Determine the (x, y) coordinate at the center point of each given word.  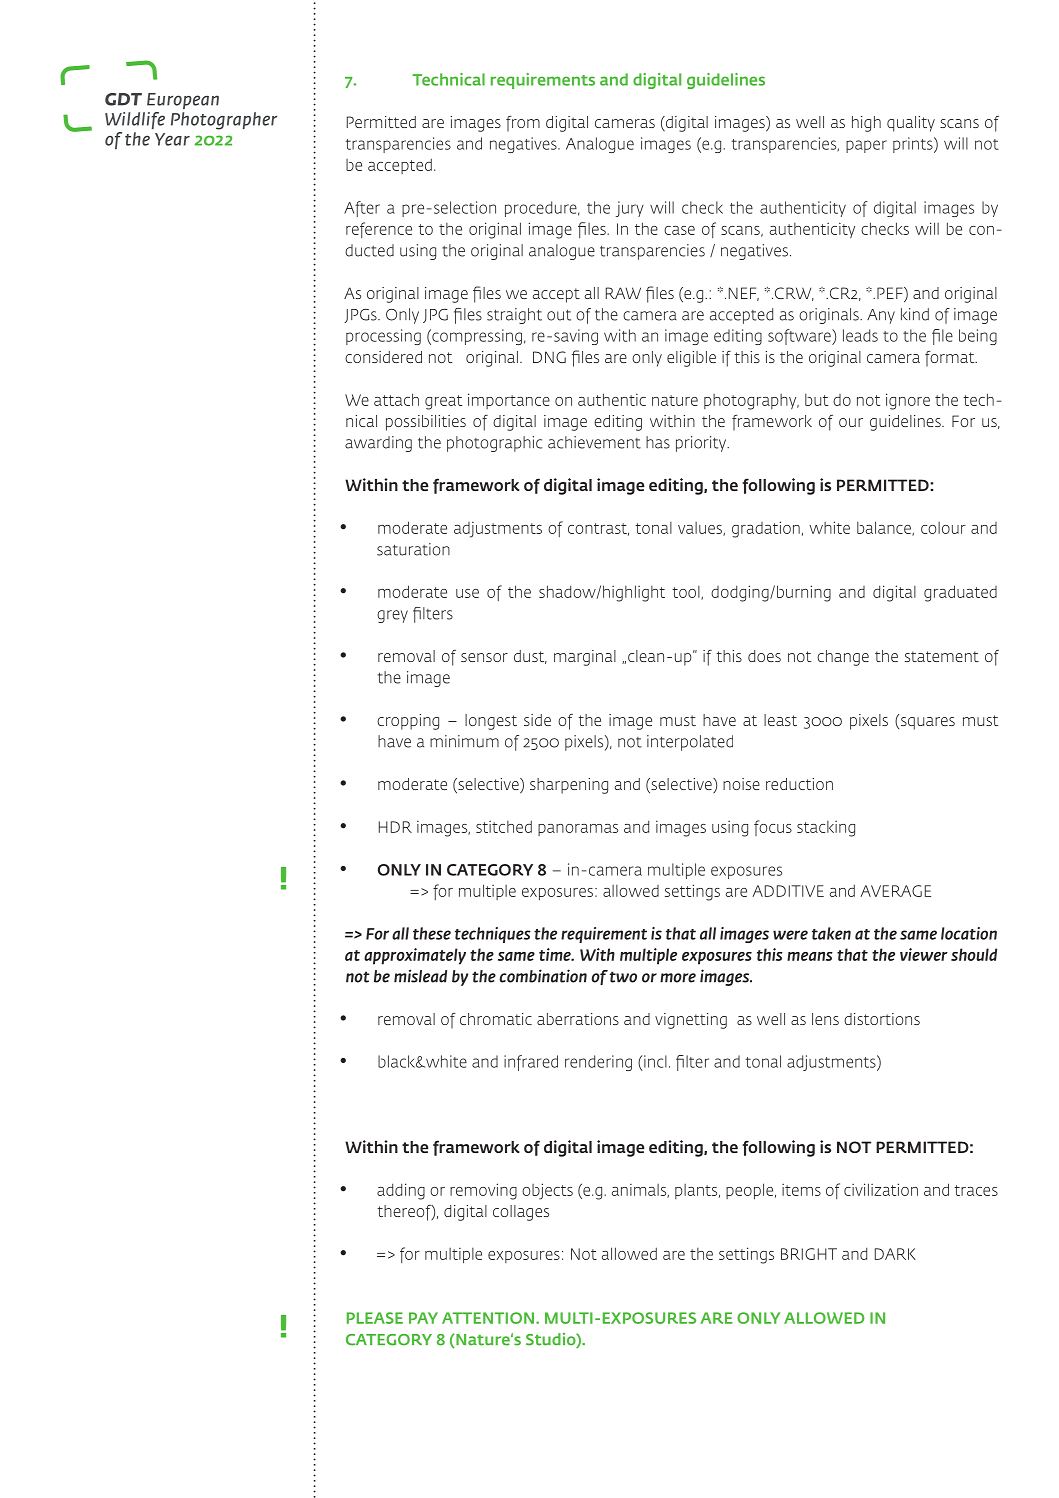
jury (630, 209)
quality (911, 124)
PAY (423, 1318)
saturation (413, 549)
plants (697, 1191)
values (701, 529)
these (432, 933)
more (678, 978)
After (362, 209)
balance (885, 528)
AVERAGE (896, 891)
